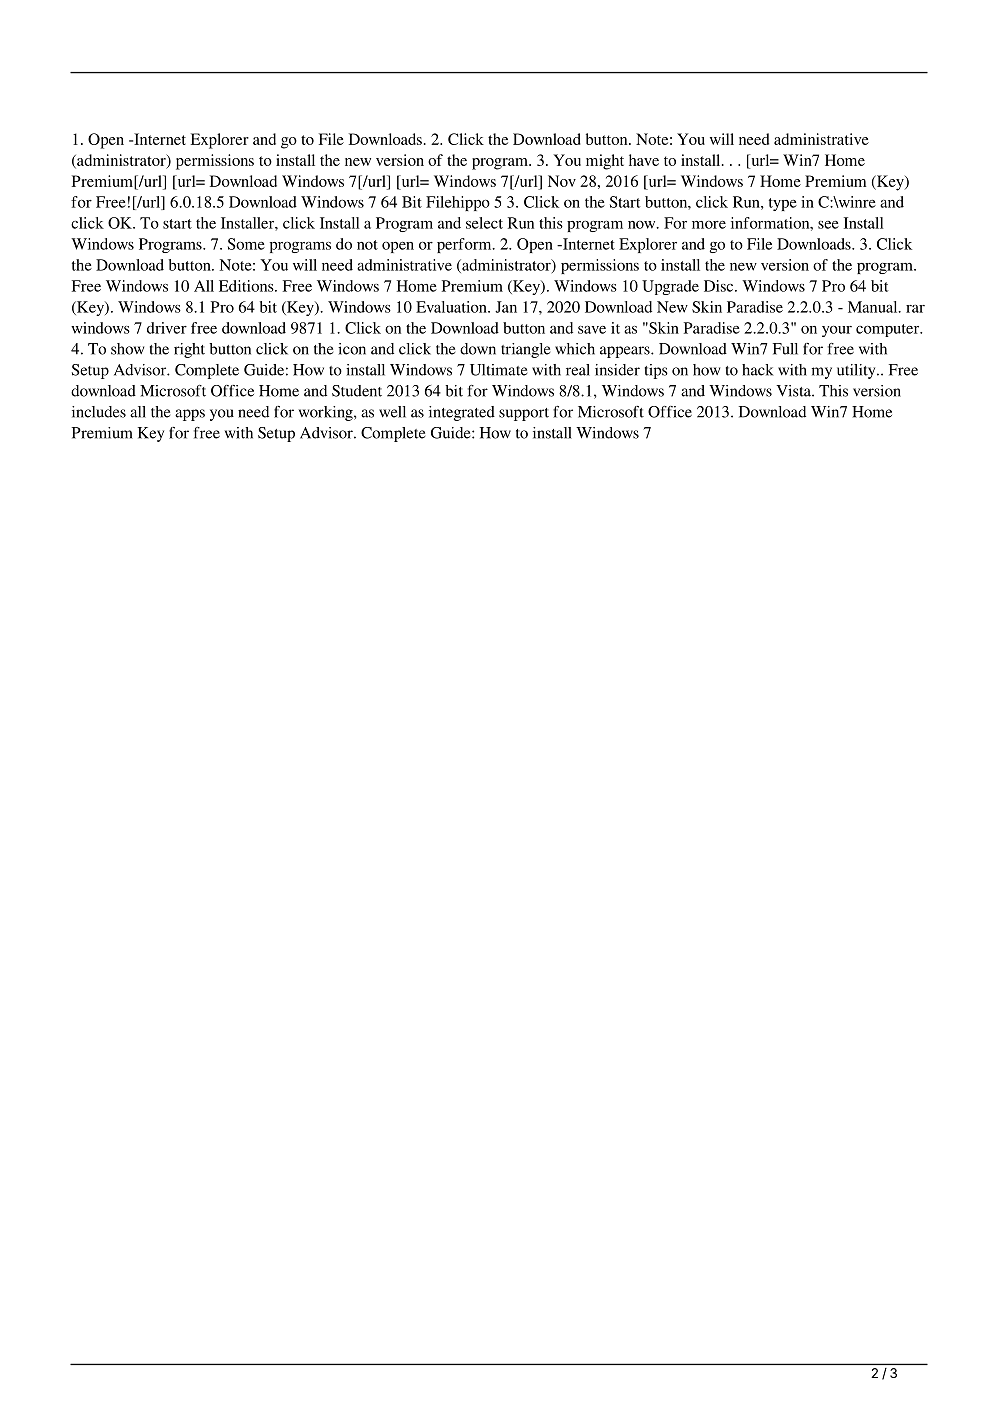  I want to click on Vista, so click(794, 391).
